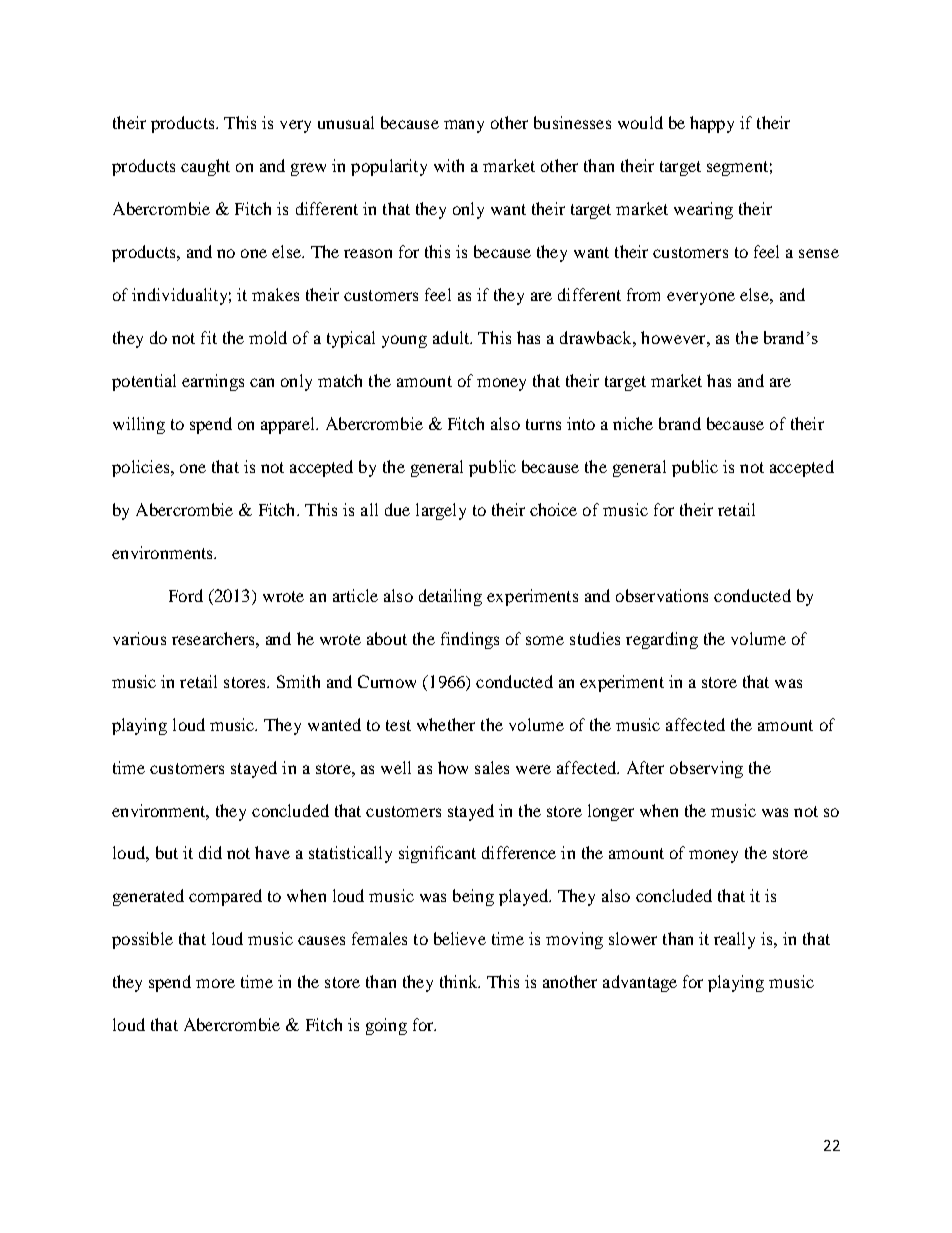  Describe the element at coordinates (706, 769) in the screenshot. I see `observing` at that location.
